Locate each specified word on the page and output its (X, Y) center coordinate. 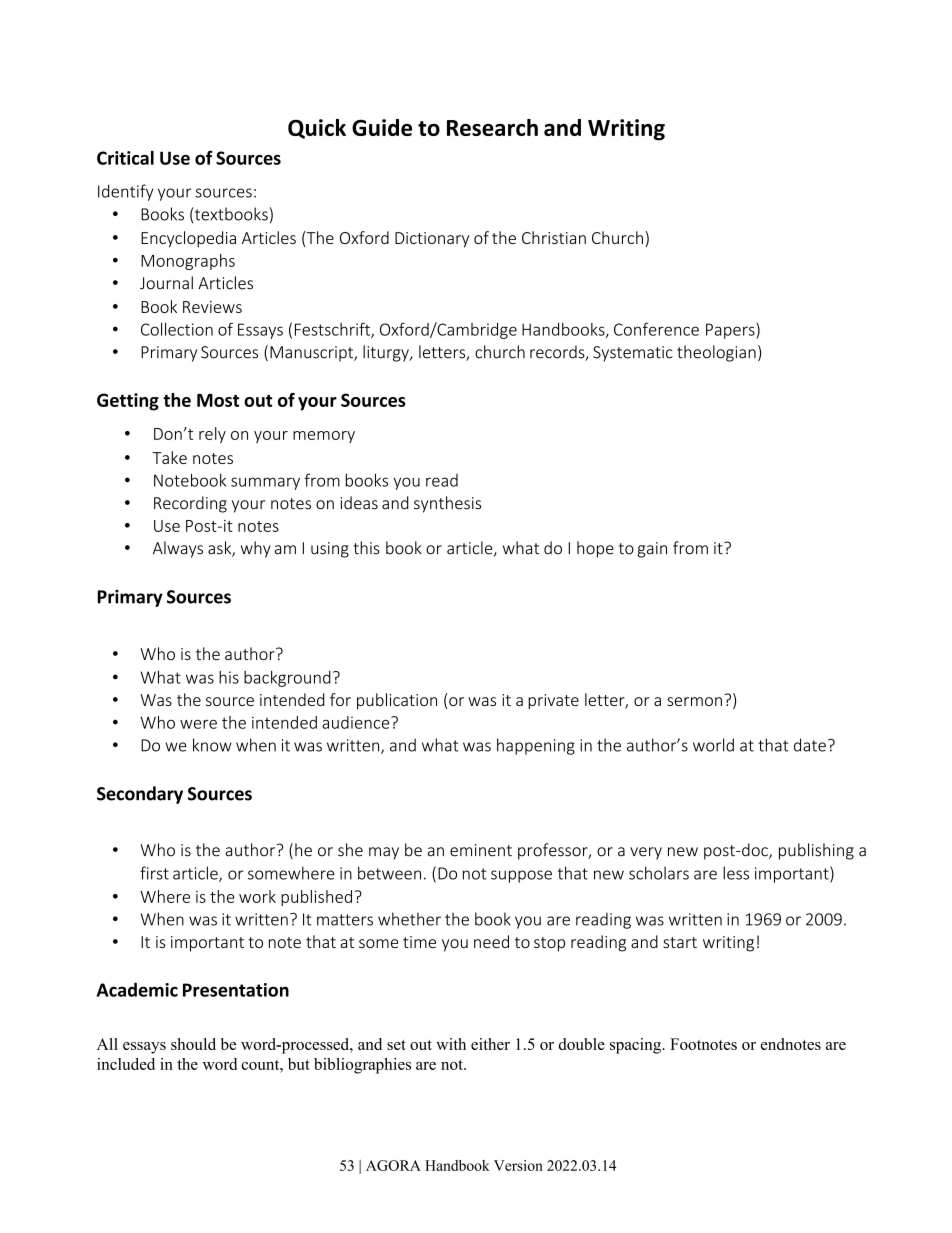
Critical (125, 158)
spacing (636, 1046)
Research (492, 127)
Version (518, 1165)
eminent (481, 850)
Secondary (140, 795)
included (126, 1064)
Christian (554, 237)
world (713, 745)
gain (652, 550)
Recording (190, 504)
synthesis (447, 504)
